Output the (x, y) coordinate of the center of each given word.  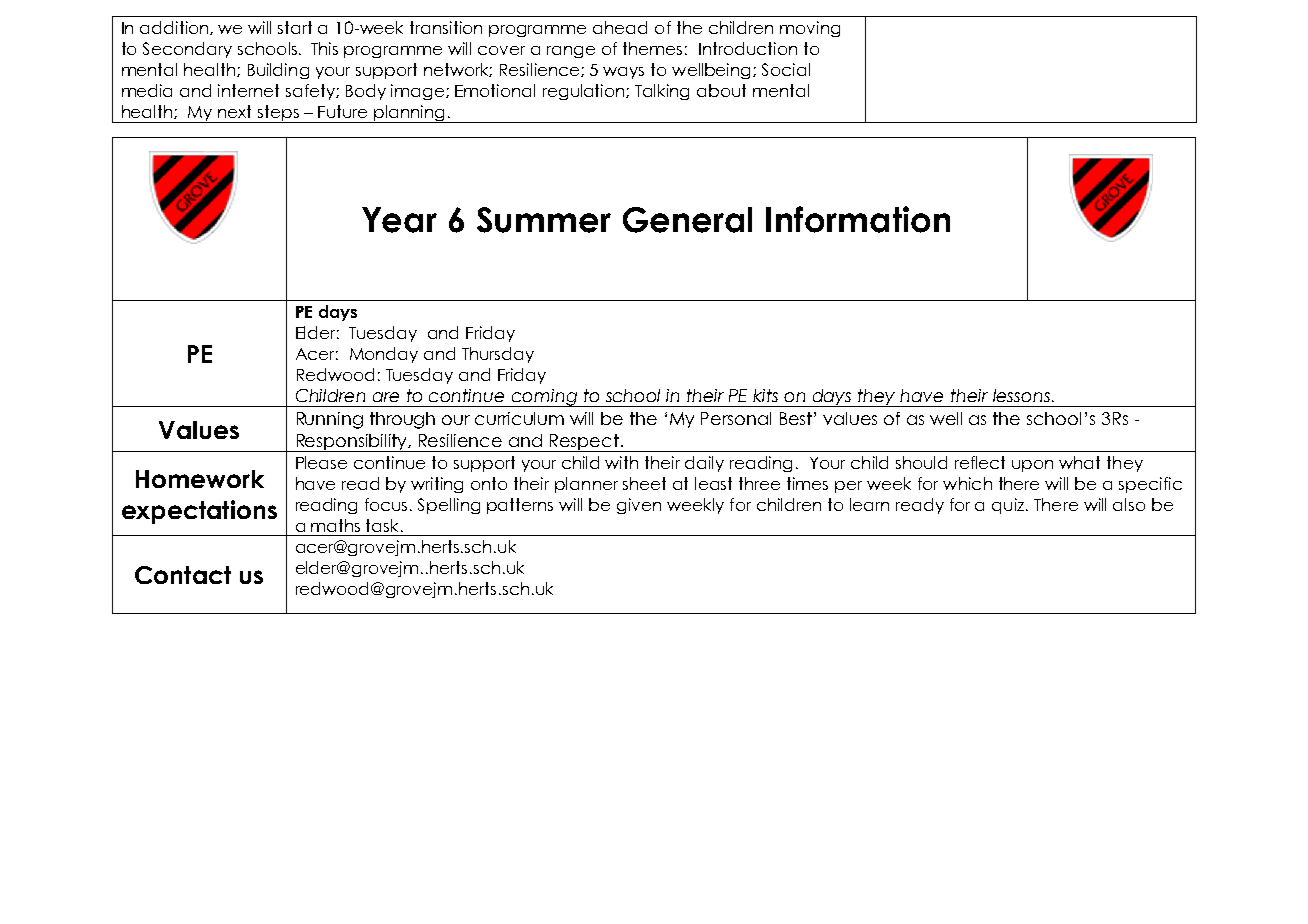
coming (544, 398)
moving (810, 29)
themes (652, 48)
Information (858, 219)
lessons (1023, 395)
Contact (183, 575)
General (687, 220)
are (386, 397)
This (324, 48)
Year (399, 220)
